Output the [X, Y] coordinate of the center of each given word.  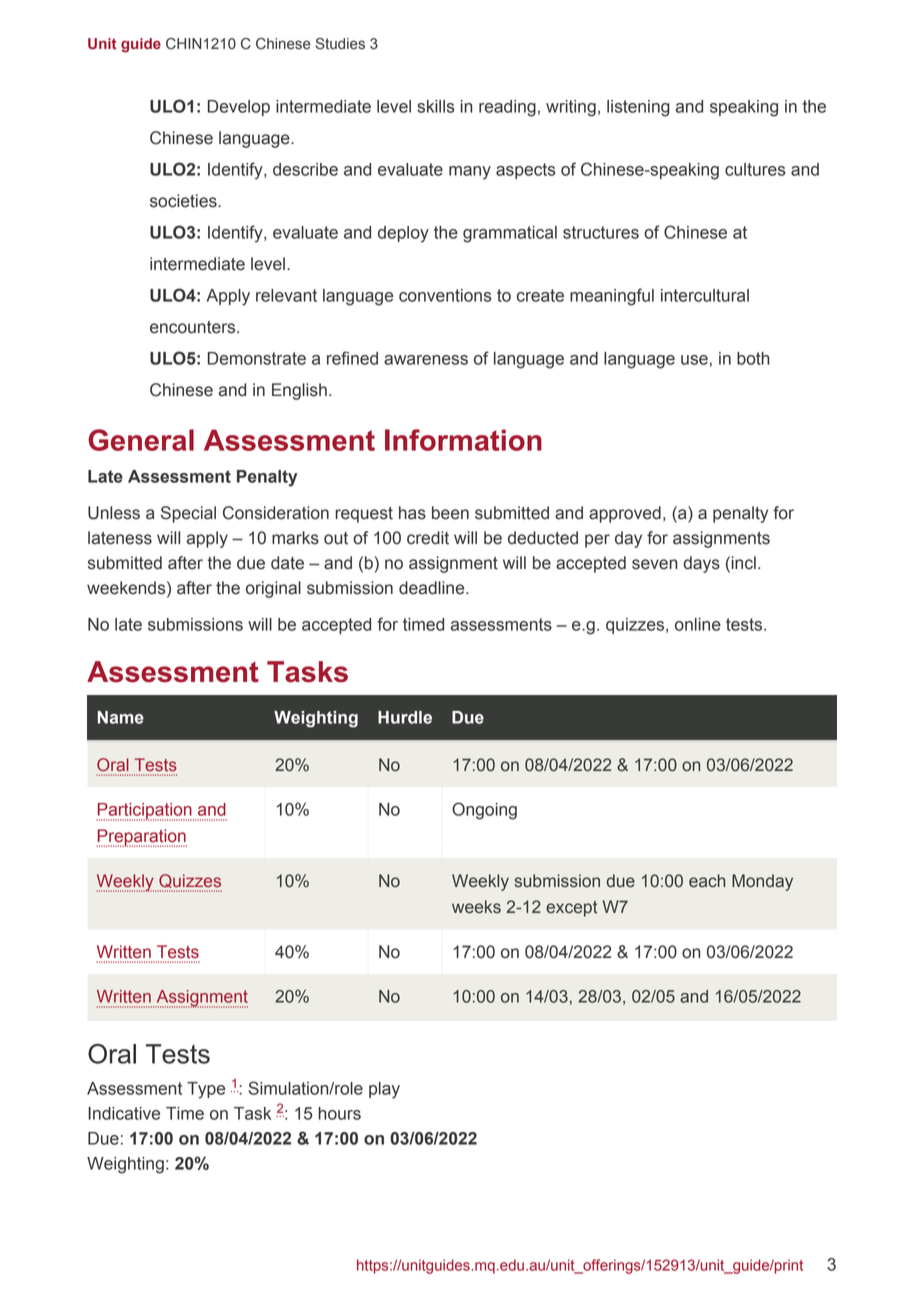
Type [206, 1090]
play [384, 1090]
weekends [127, 588]
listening [638, 108]
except [572, 909]
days [701, 564]
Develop [239, 108]
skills [436, 106]
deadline [433, 588]
